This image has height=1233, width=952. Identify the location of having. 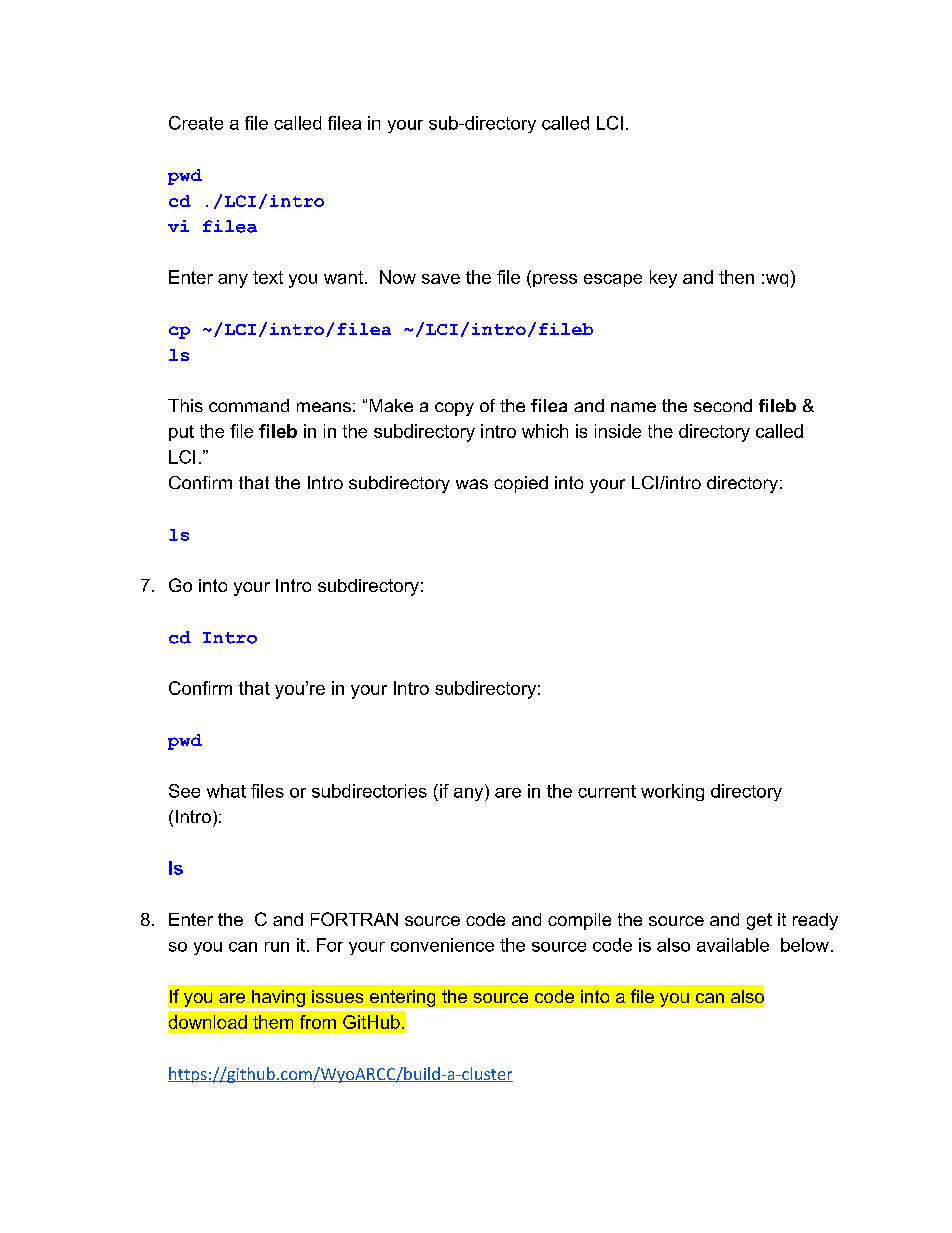
(278, 998).
